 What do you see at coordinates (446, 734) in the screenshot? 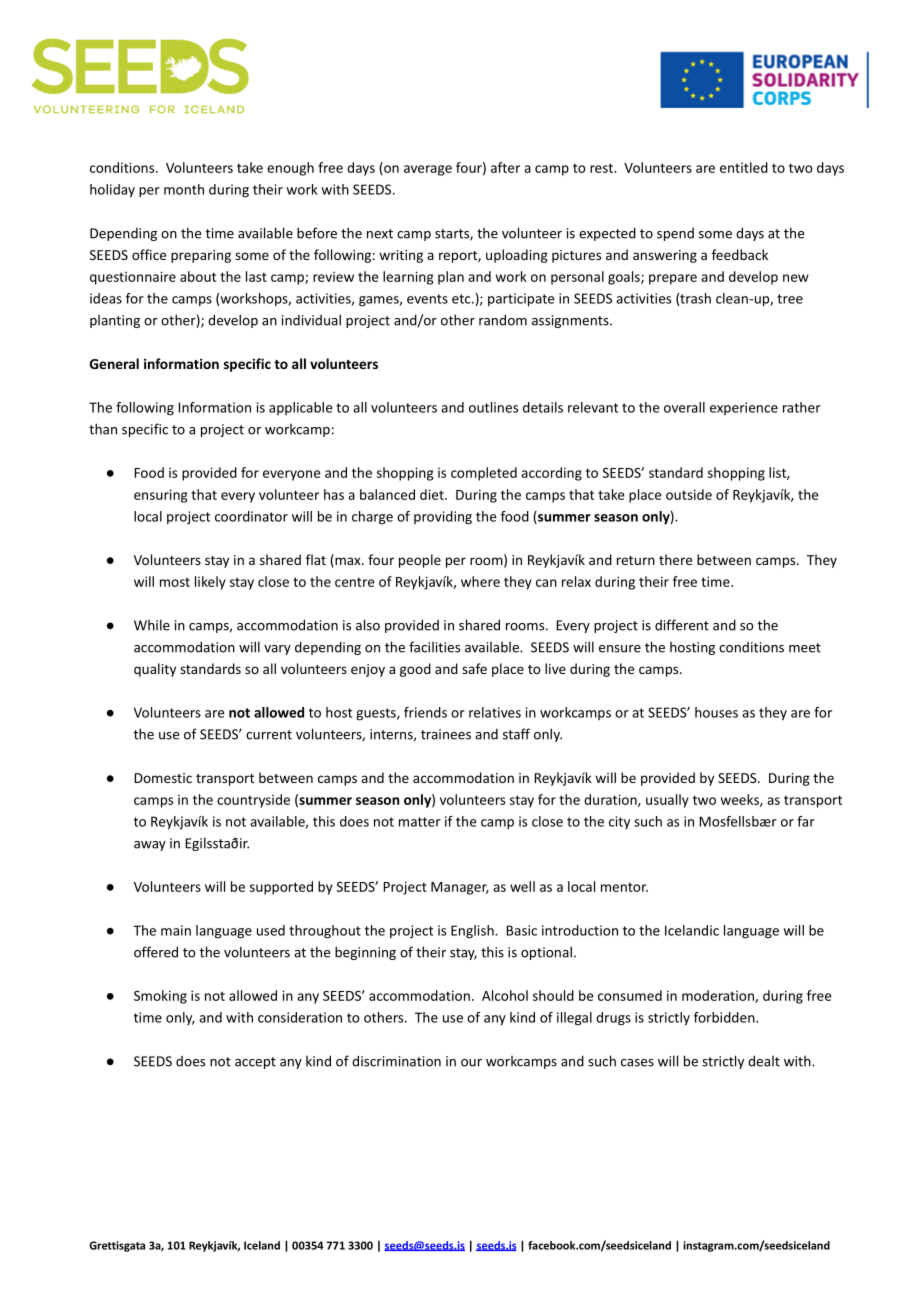
I see `trainees` at bounding box center [446, 734].
